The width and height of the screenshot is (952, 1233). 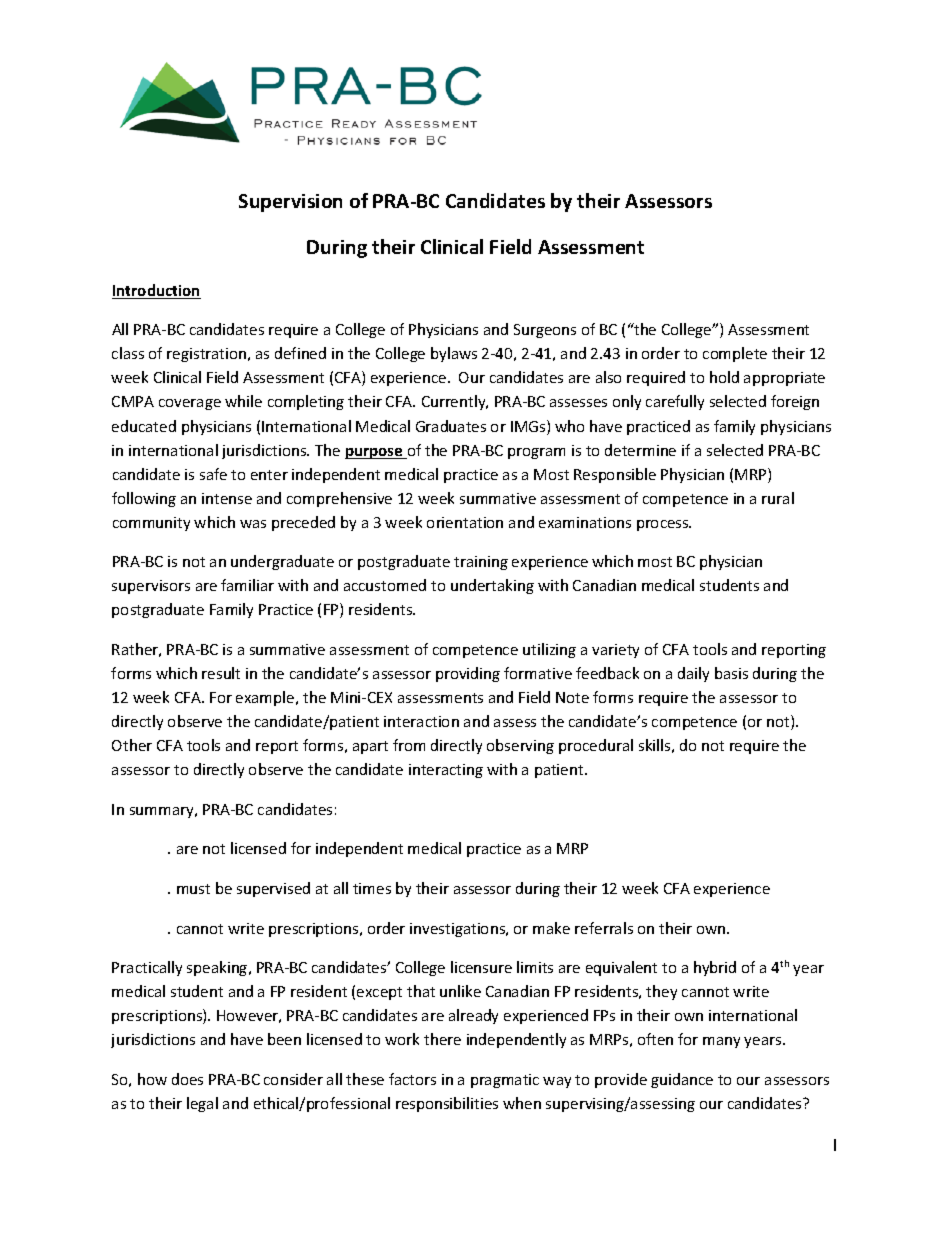 I want to click on does, so click(x=187, y=1079).
